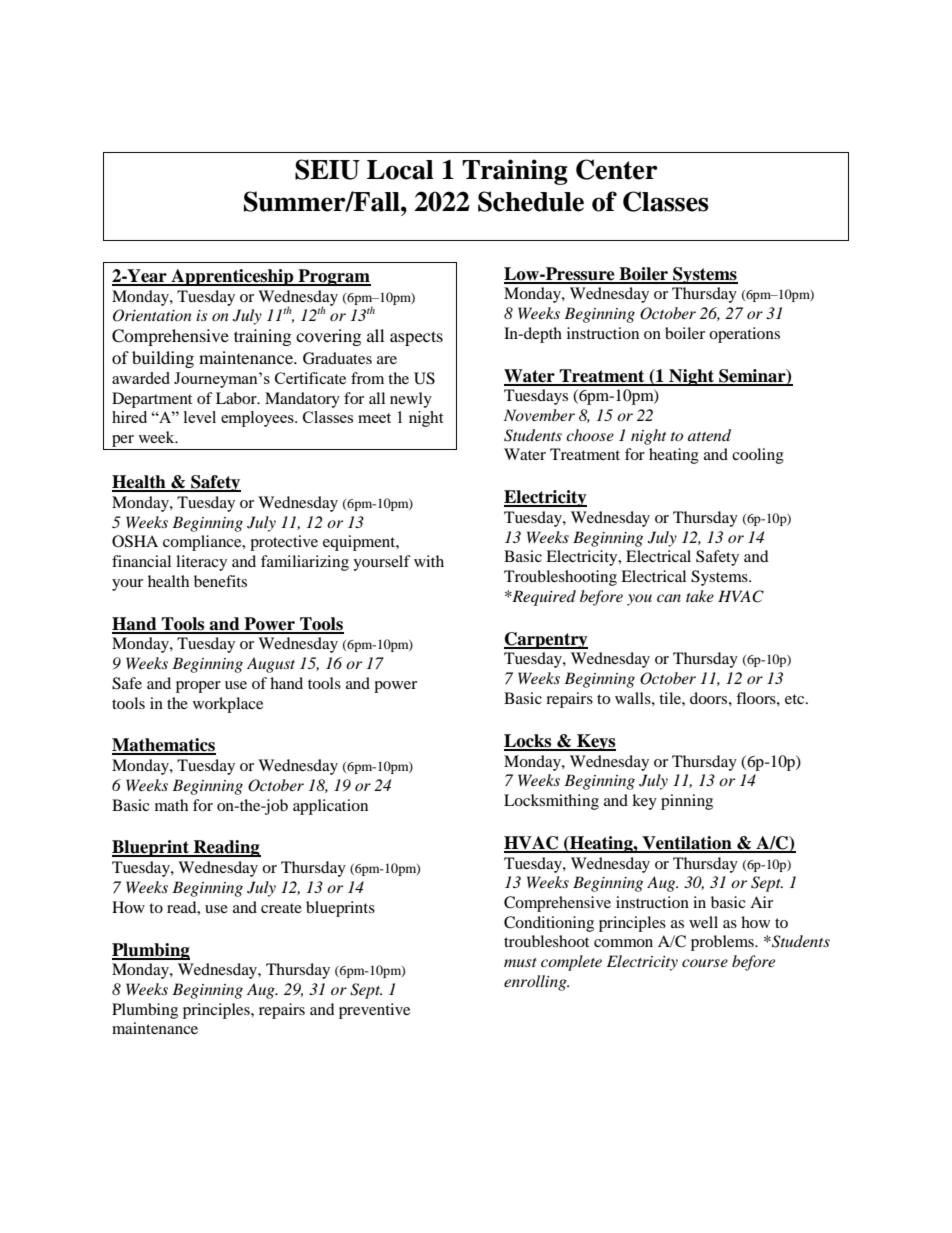  I want to click on Center, so click(617, 169).
